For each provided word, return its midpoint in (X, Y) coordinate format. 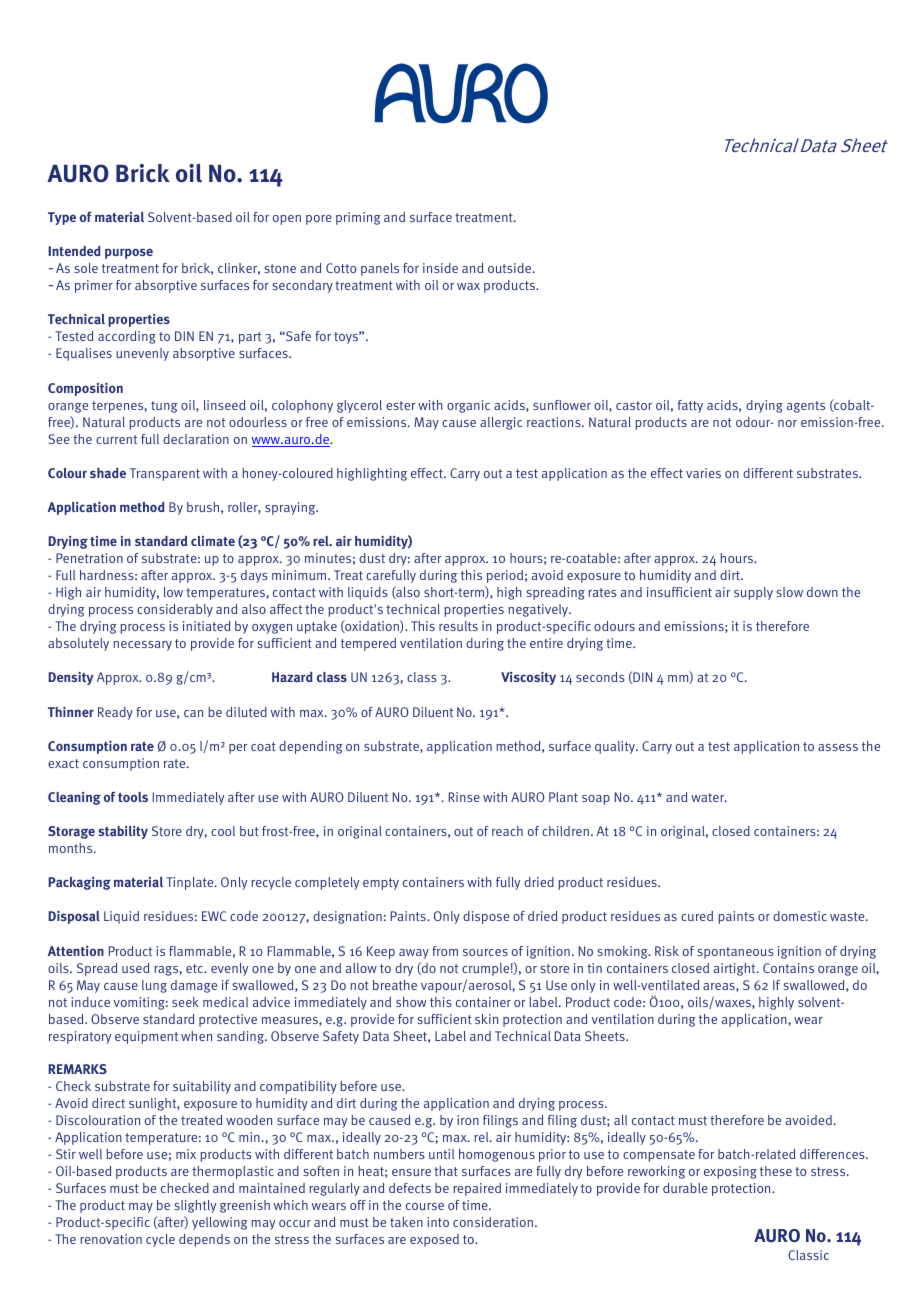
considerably (175, 610)
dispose (486, 917)
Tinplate (191, 883)
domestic (800, 916)
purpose (129, 253)
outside (511, 268)
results (458, 626)
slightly (195, 1206)
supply (753, 593)
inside (440, 268)
